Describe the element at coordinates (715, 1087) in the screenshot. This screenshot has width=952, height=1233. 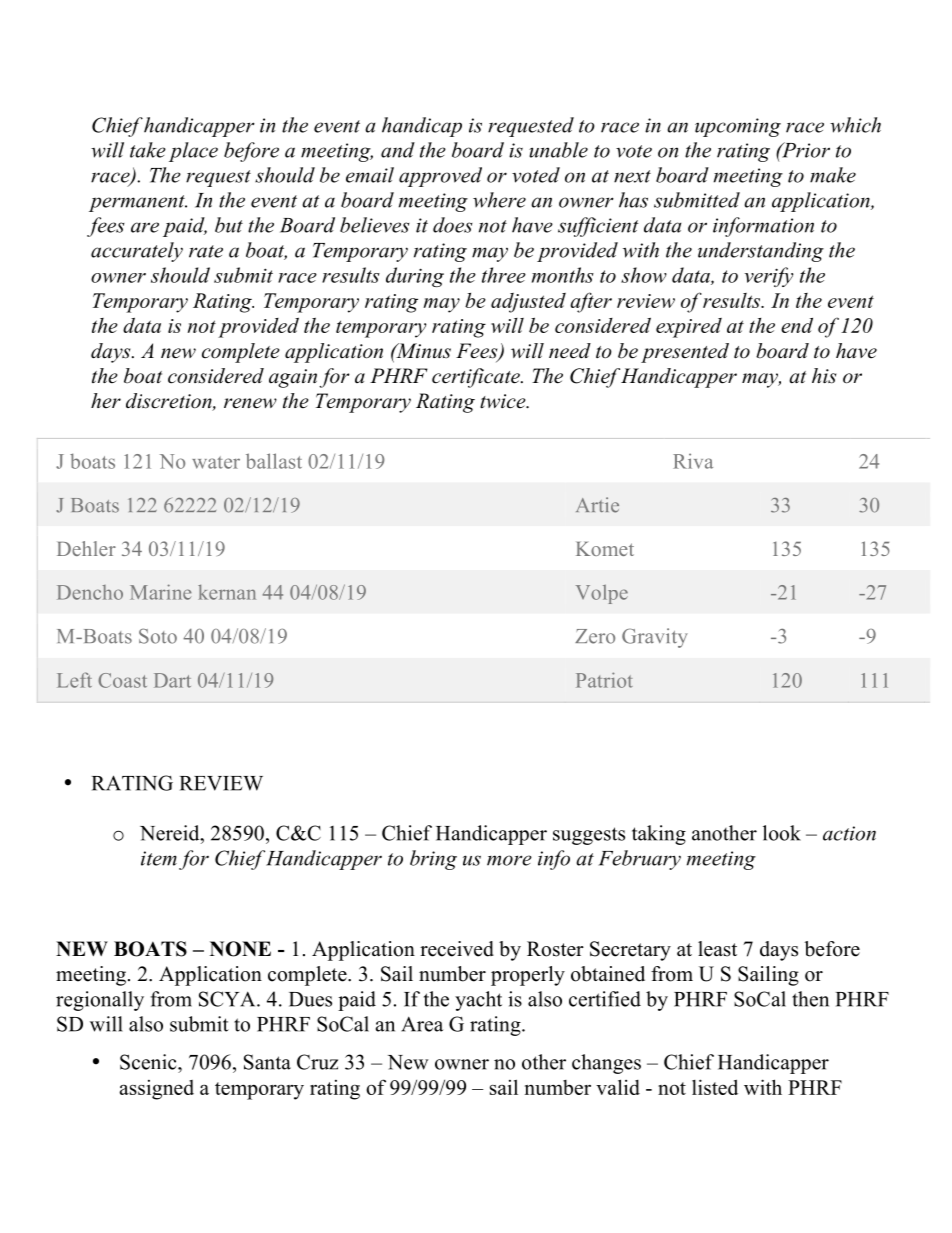
I see `listed` at that location.
